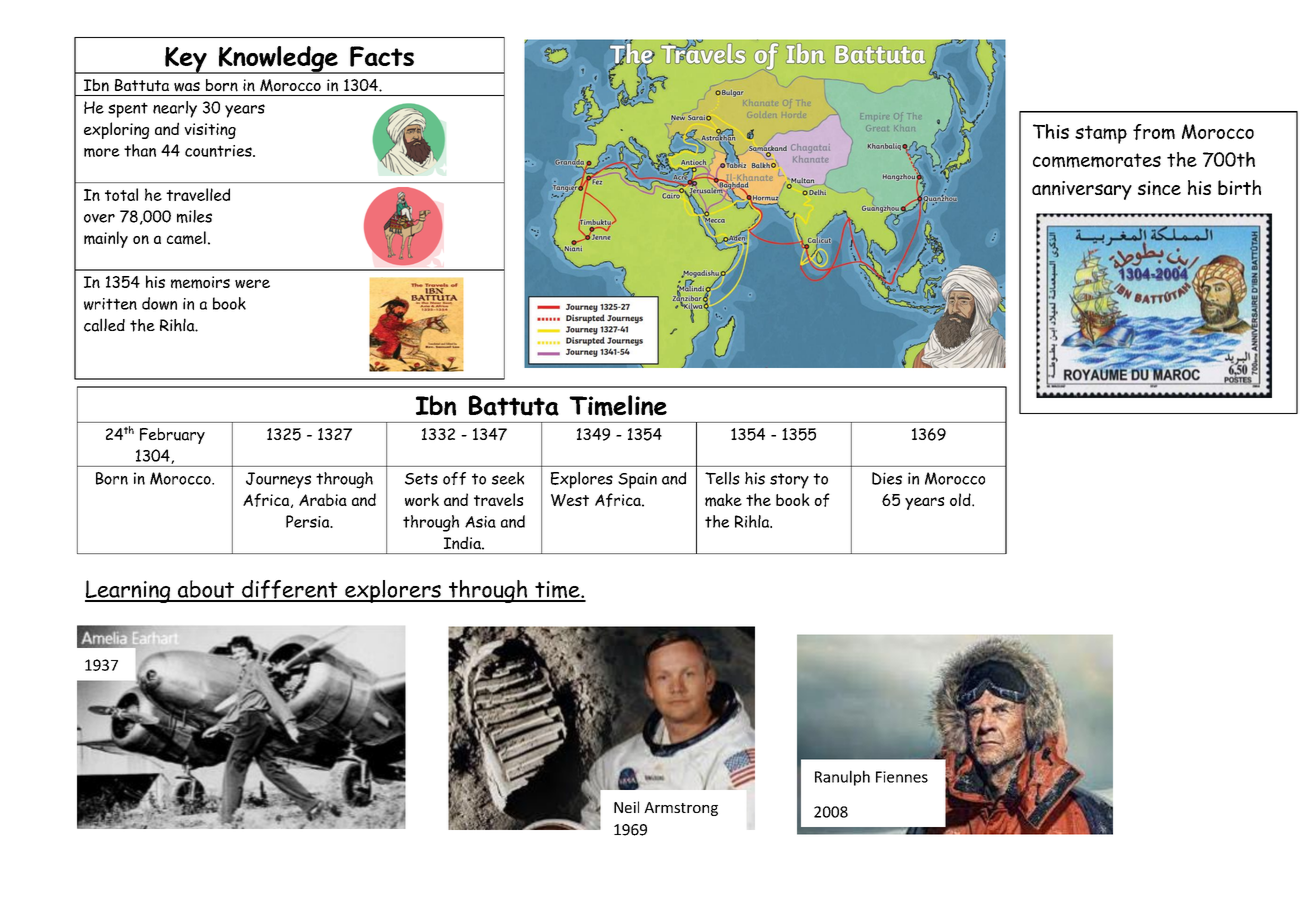 This image has height=924, width=1308. Describe the element at coordinates (961, 499) in the image. I see `old` at that location.
